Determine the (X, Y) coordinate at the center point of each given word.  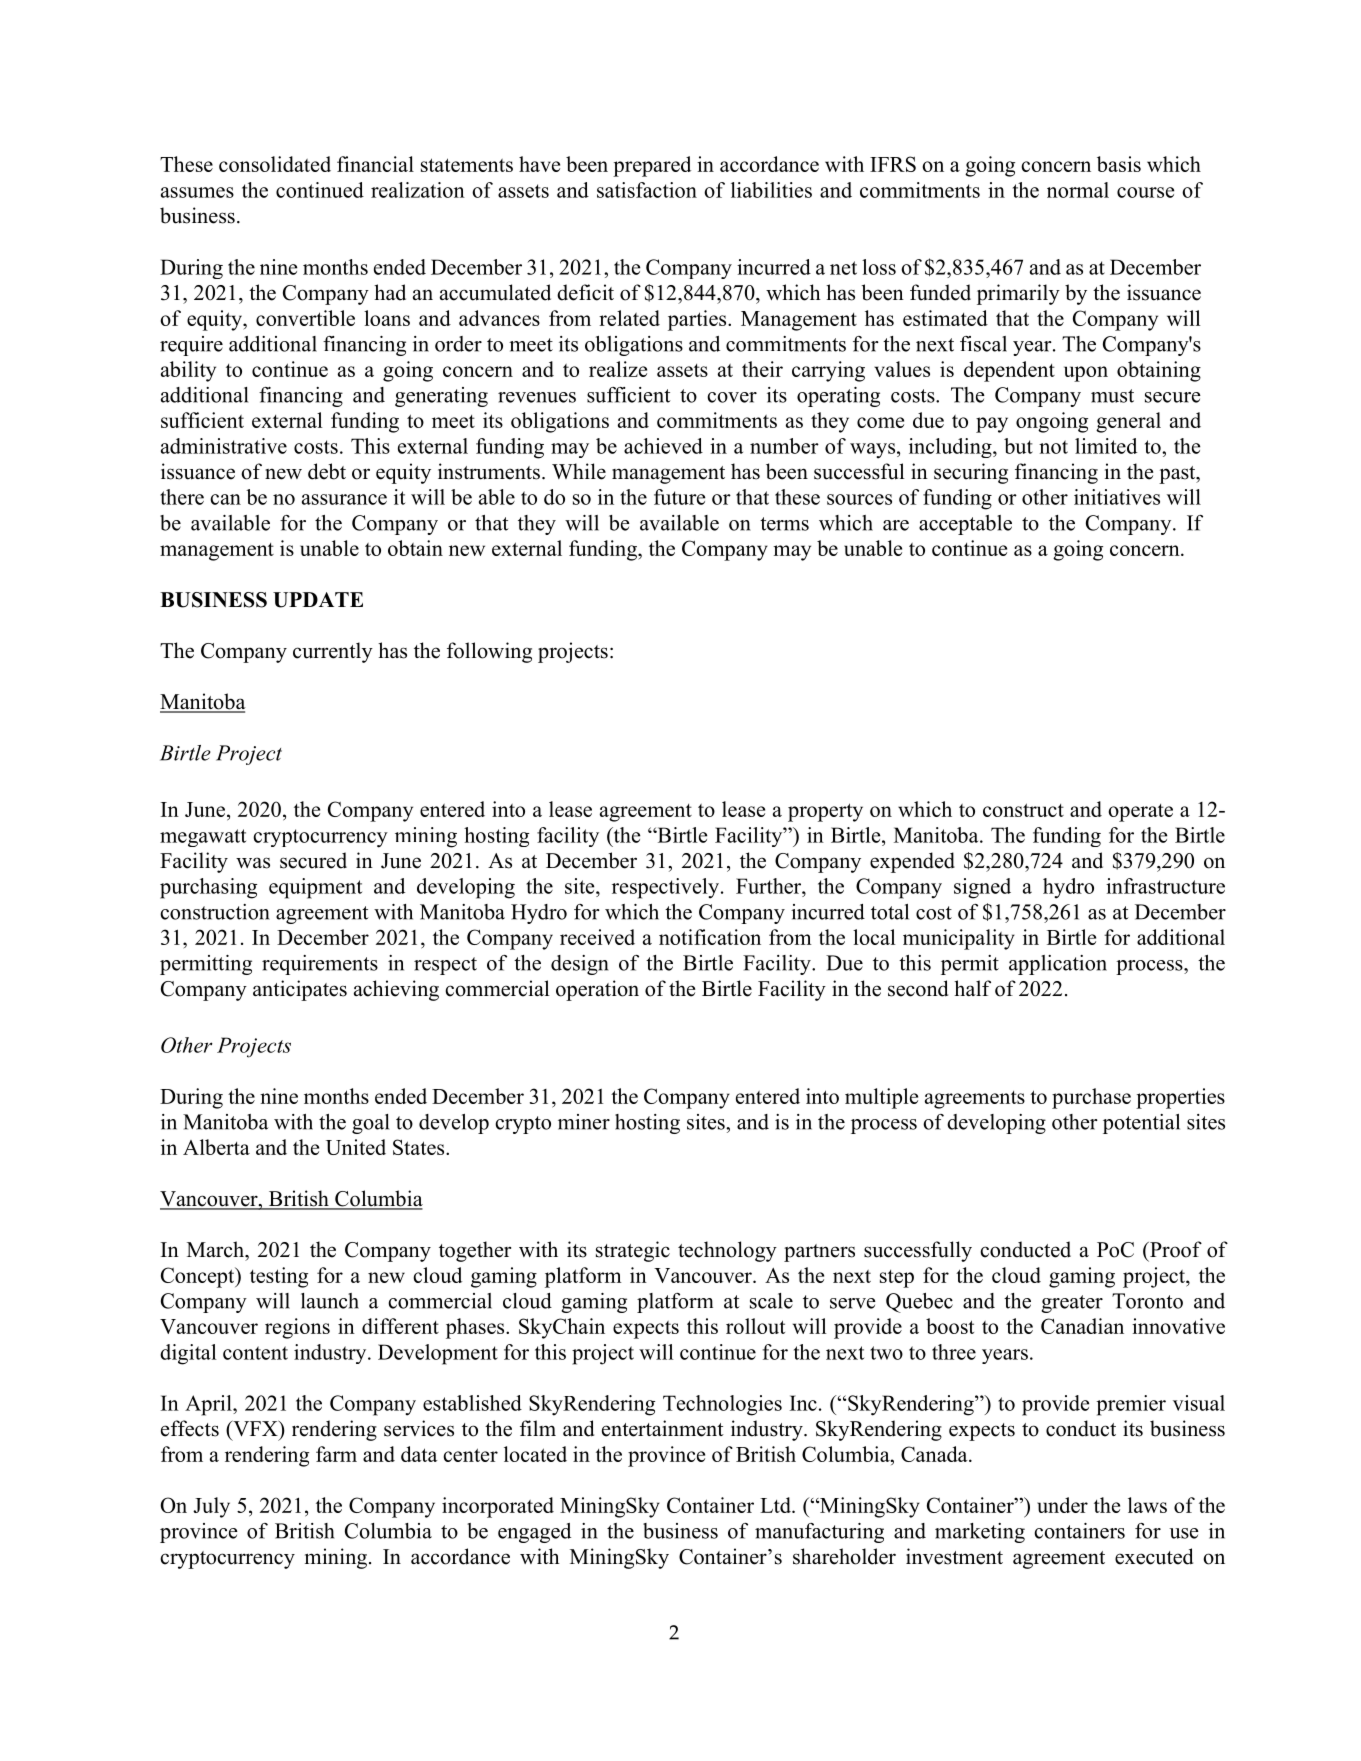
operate (1140, 813)
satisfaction (647, 190)
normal (1078, 190)
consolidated (275, 164)
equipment (315, 888)
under (1062, 1505)
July (211, 1507)
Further (770, 886)
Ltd (776, 1505)
